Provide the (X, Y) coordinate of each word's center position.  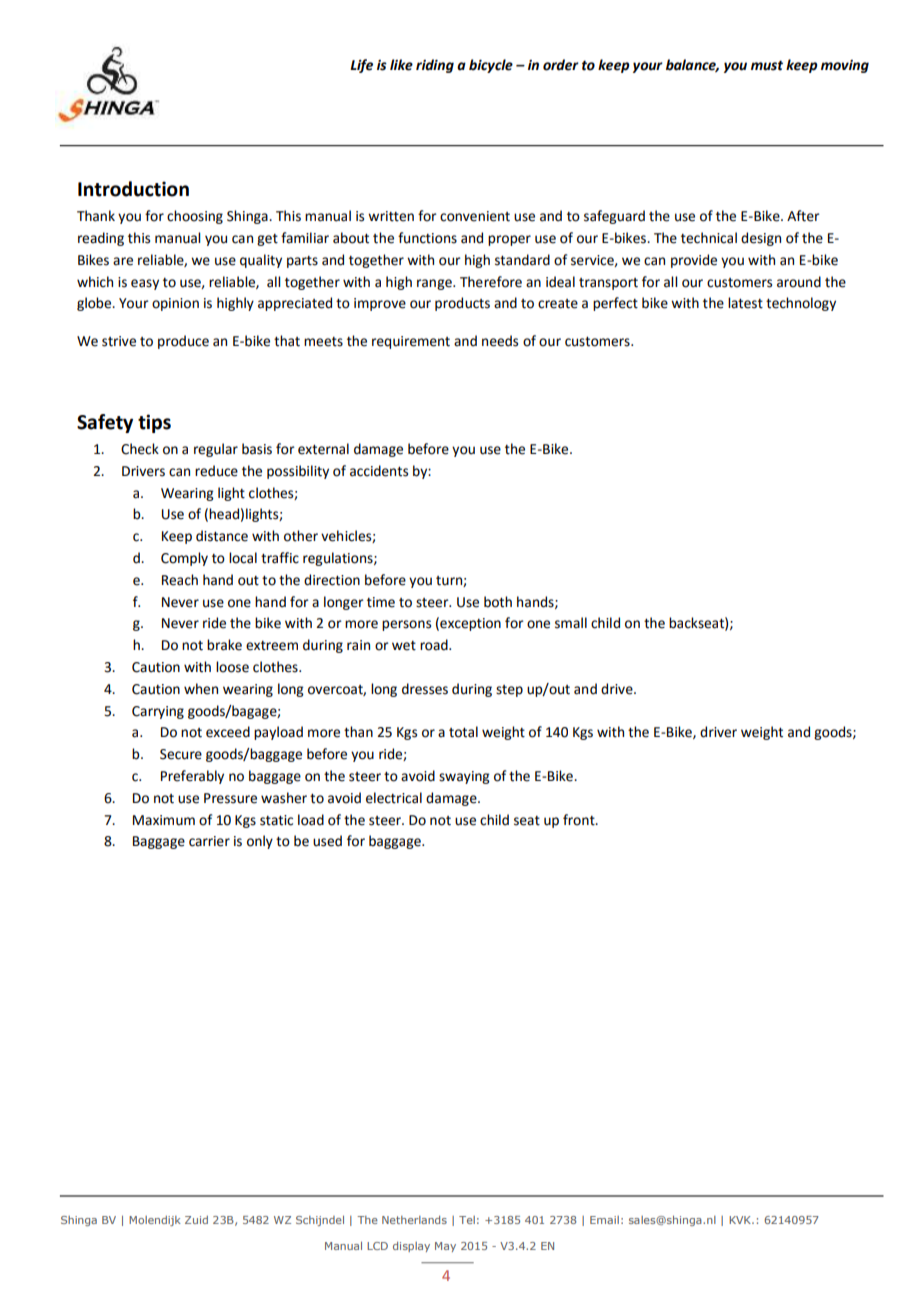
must (767, 65)
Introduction (133, 189)
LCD (377, 1246)
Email (604, 1220)
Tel (467, 1220)
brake (224, 645)
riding (435, 66)
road (435, 645)
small (571, 623)
